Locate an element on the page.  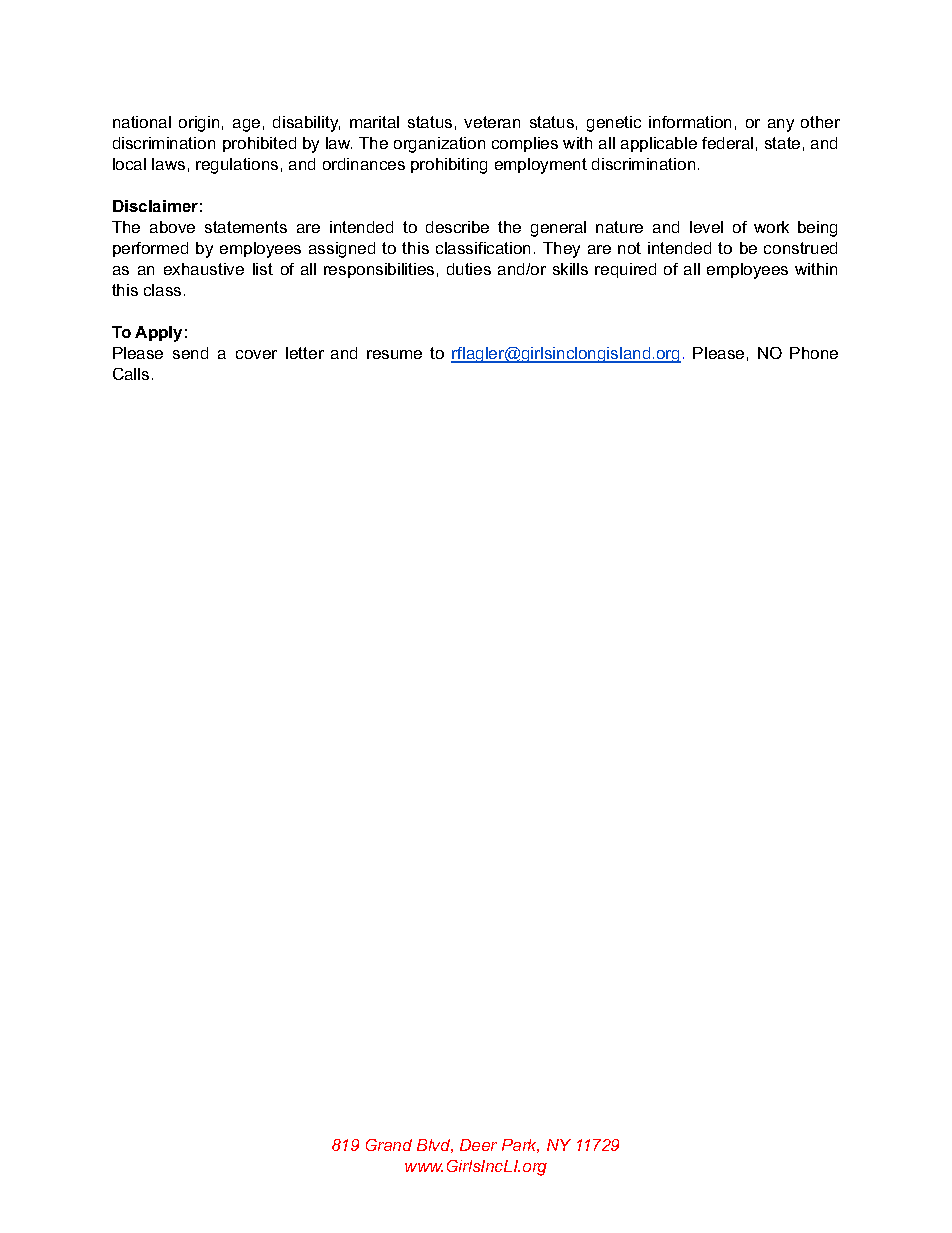
Park is located at coordinates (520, 1146).
